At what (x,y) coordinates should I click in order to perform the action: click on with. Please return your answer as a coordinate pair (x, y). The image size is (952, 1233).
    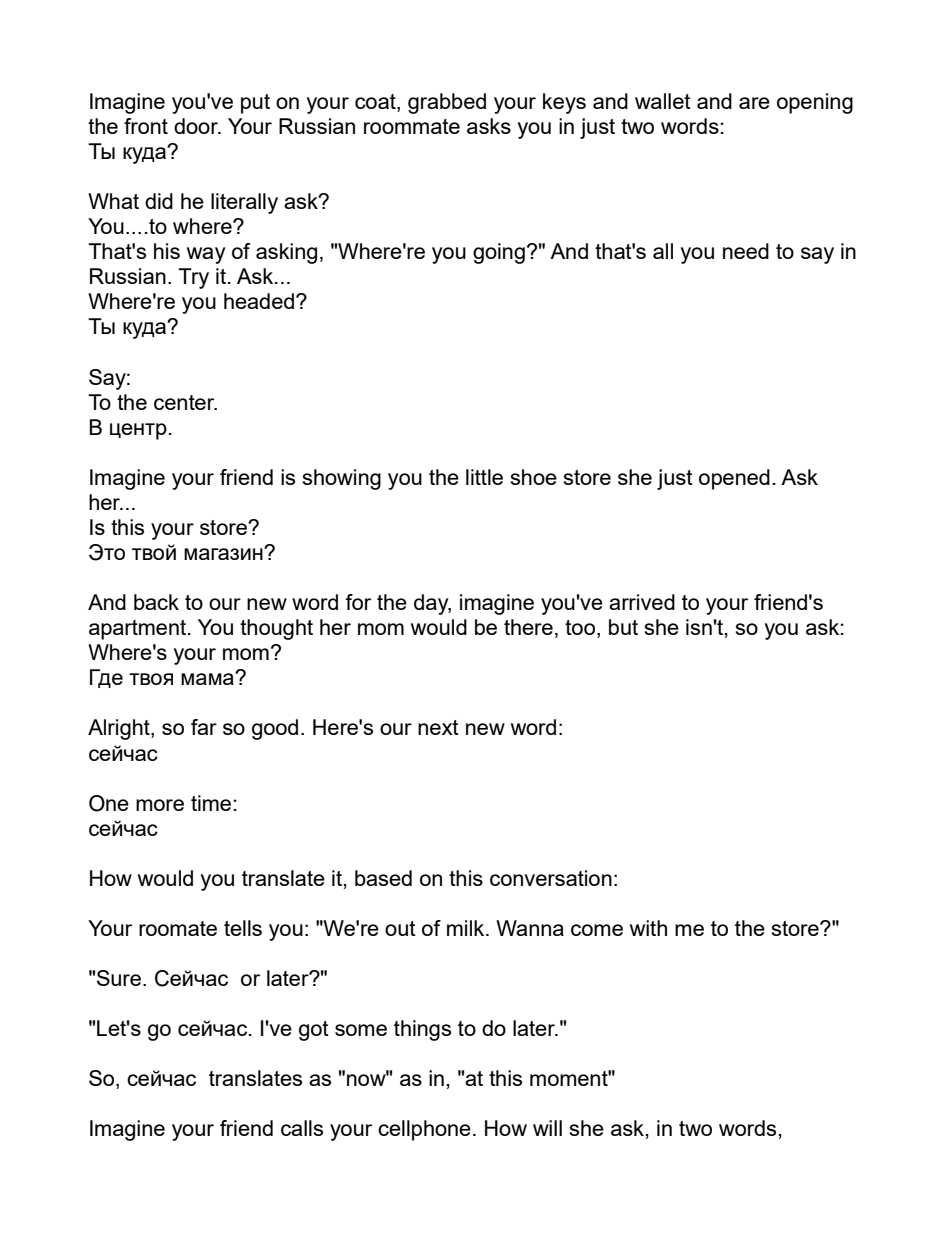
    Looking at the image, I should click on (648, 928).
